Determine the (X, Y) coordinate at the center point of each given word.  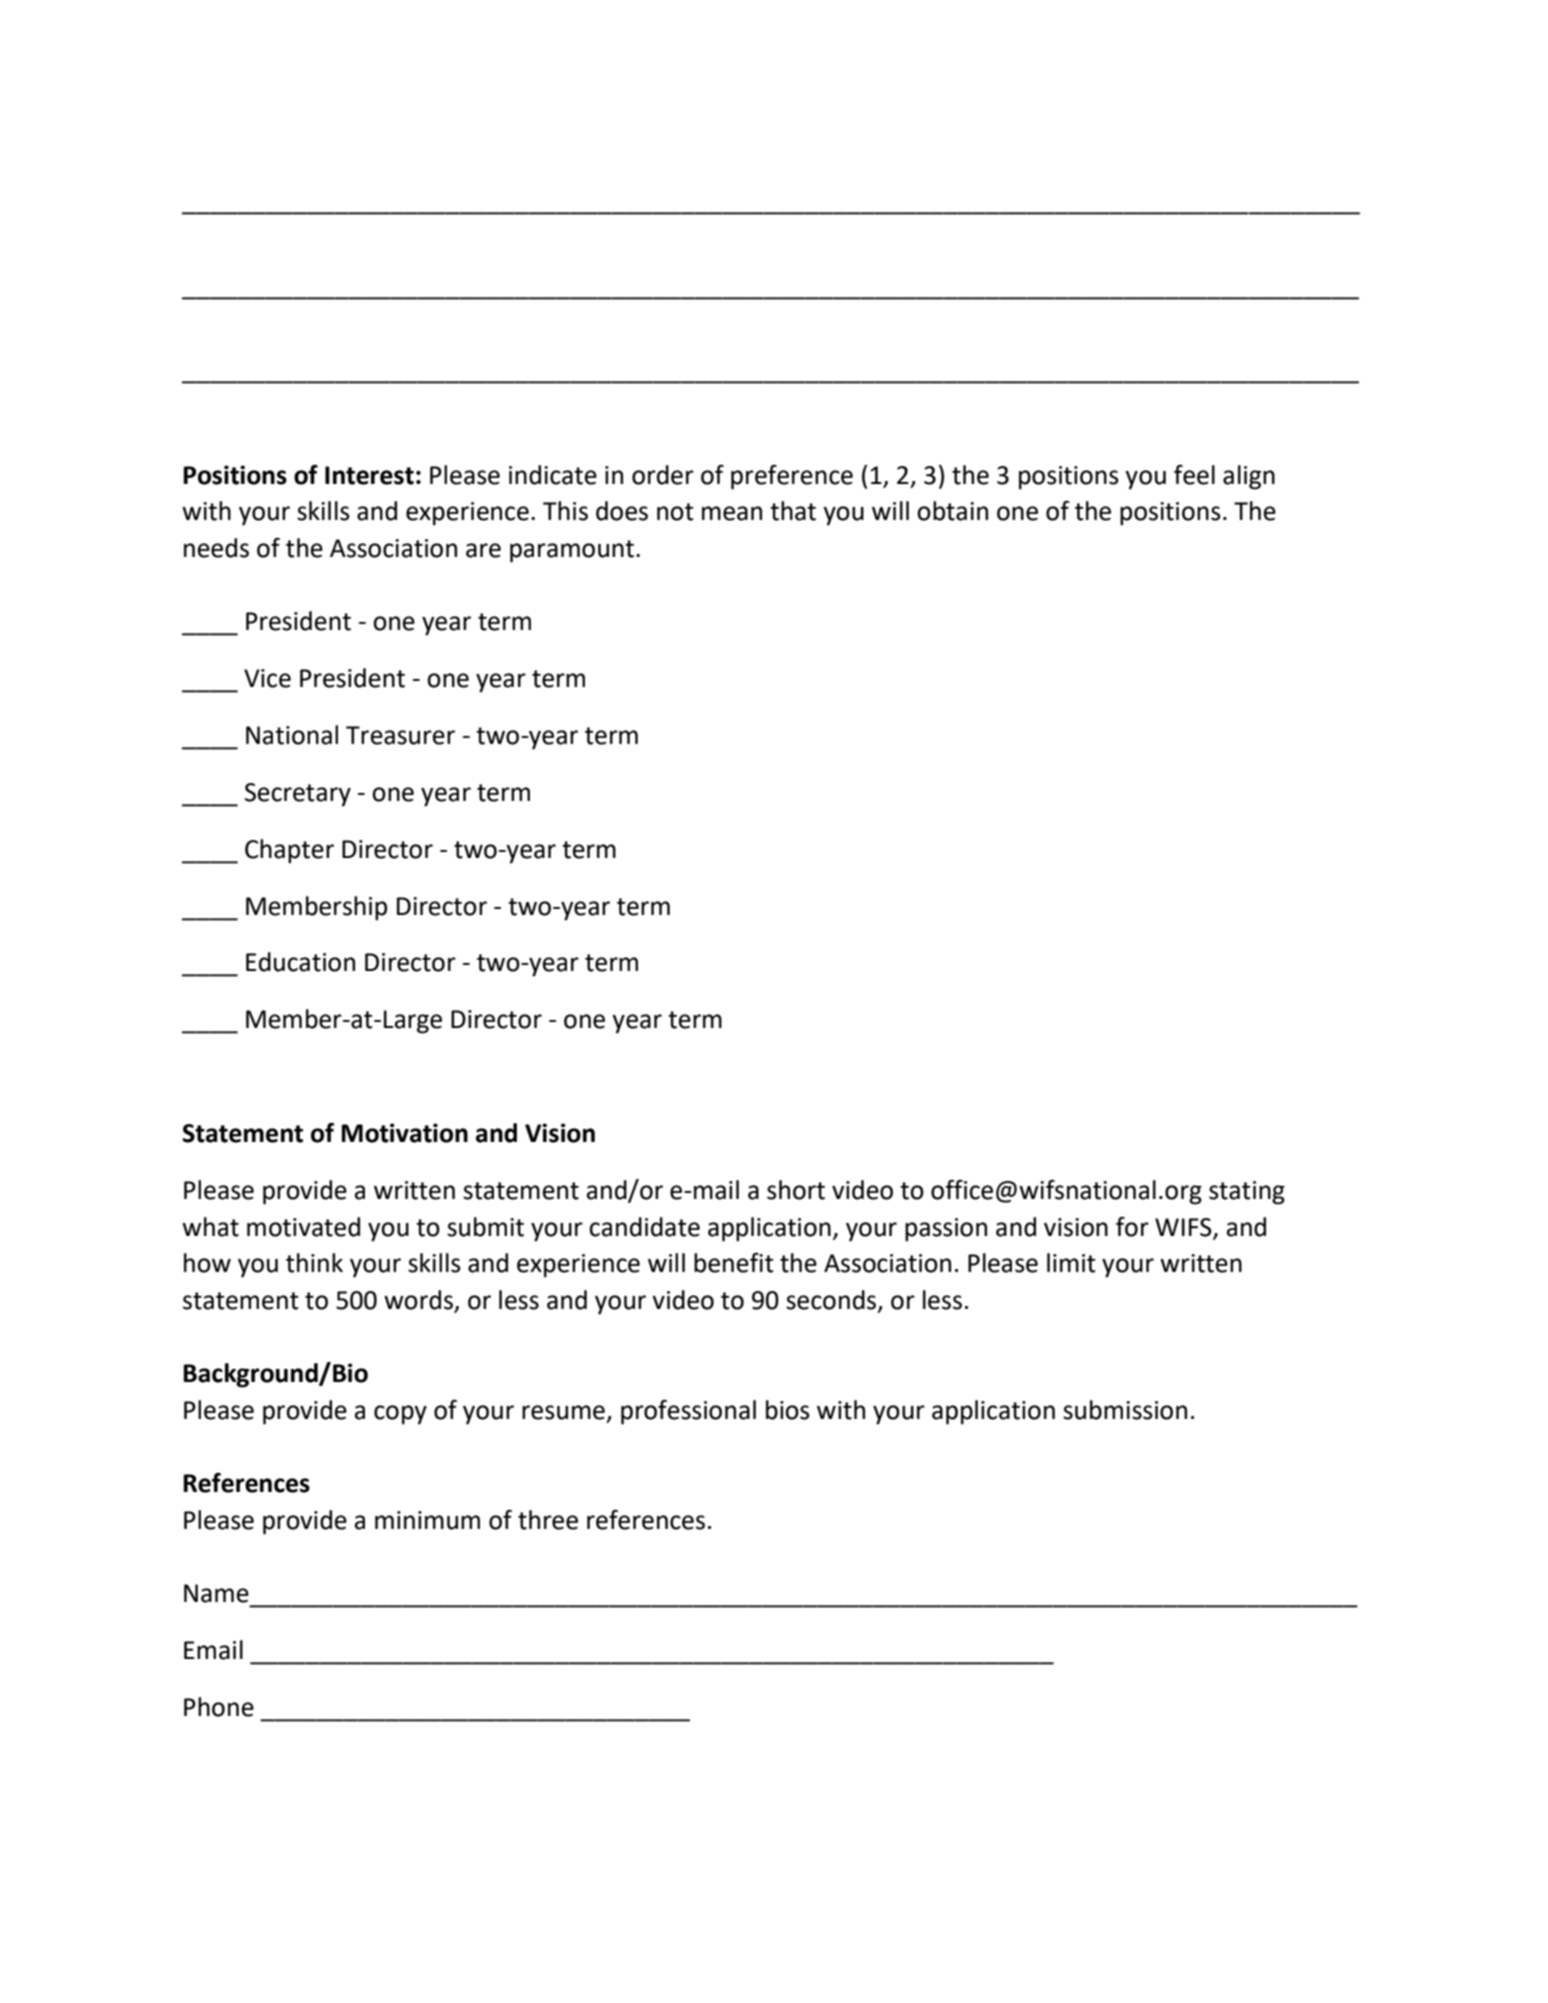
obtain (952, 511)
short (796, 1190)
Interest (369, 475)
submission (1125, 1410)
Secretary (298, 795)
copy (400, 1415)
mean (732, 513)
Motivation (404, 1133)
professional (688, 1412)
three (548, 1520)
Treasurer (400, 735)
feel (1194, 475)
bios (788, 1410)
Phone (219, 1707)
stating (1247, 1193)
